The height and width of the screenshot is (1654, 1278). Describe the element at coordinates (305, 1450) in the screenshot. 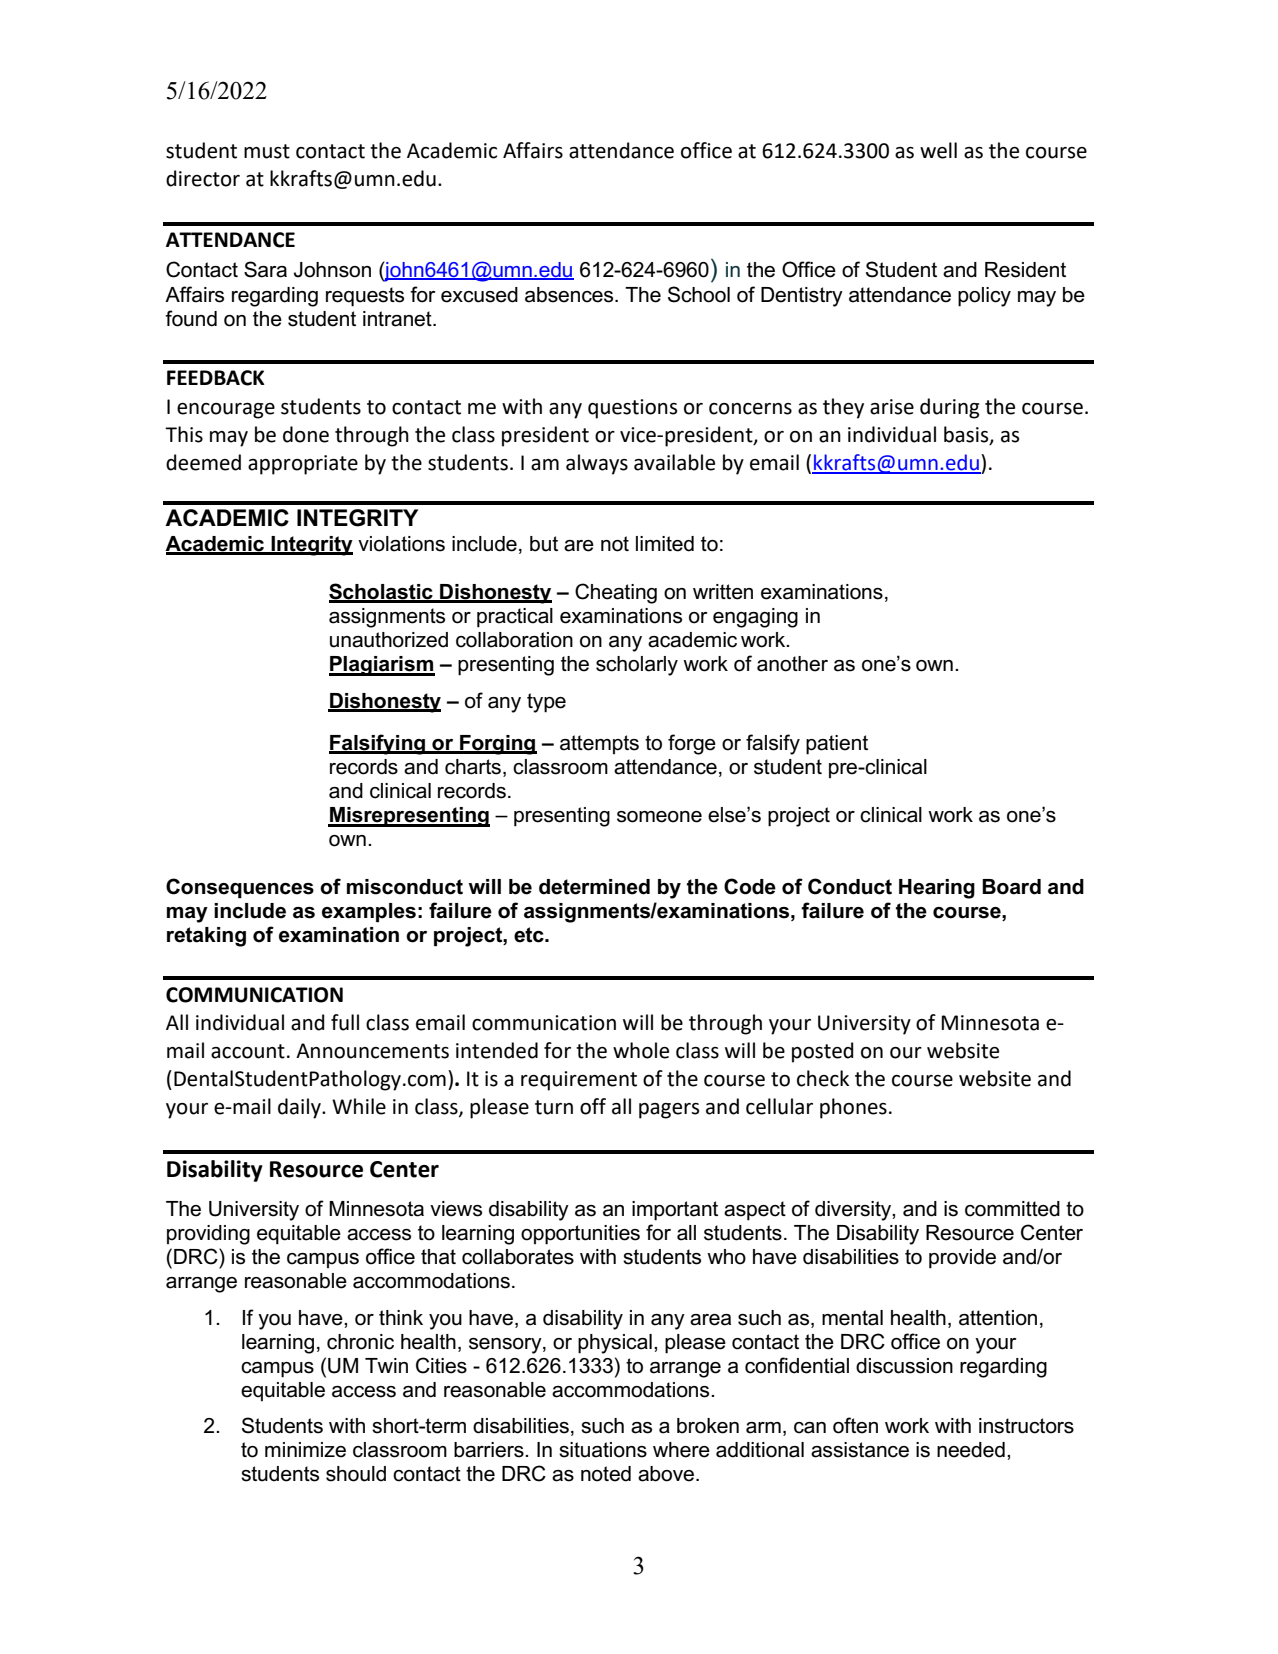

I see `minimize` at that location.
